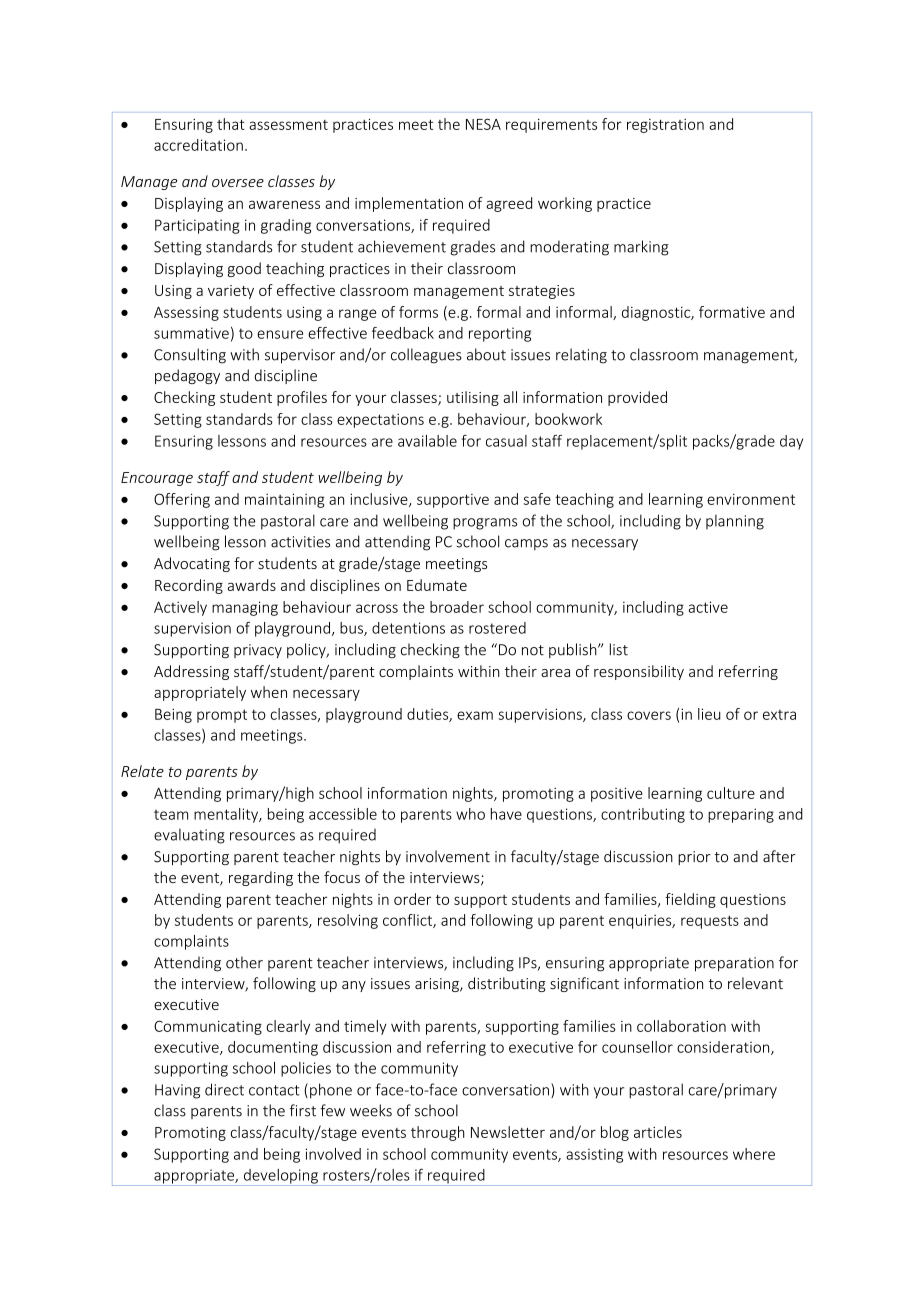 The width and height of the screenshot is (924, 1308). Describe the element at coordinates (665, 126) in the screenshot. I see `registration` at that location.
